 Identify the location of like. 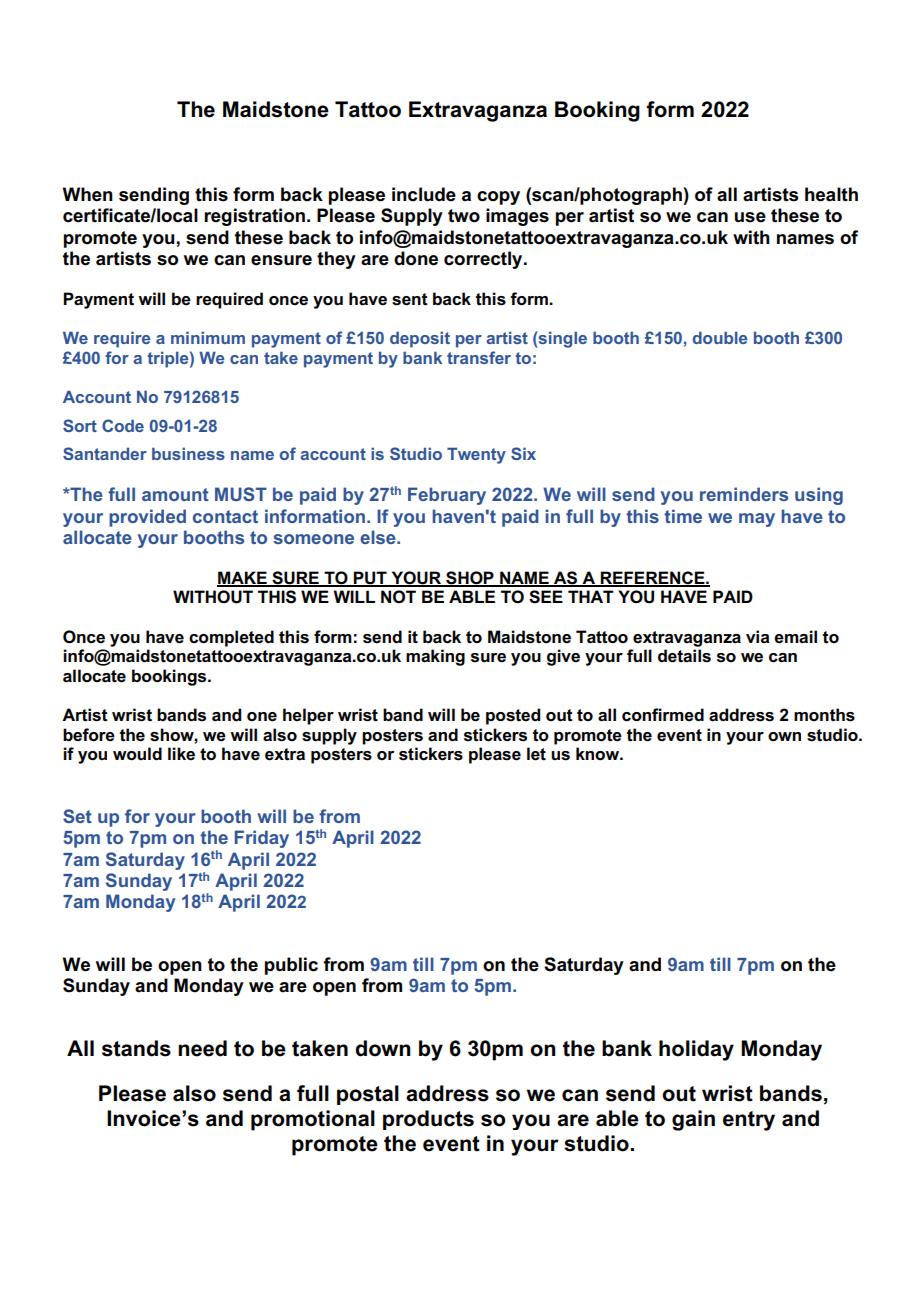
(181, 754).
